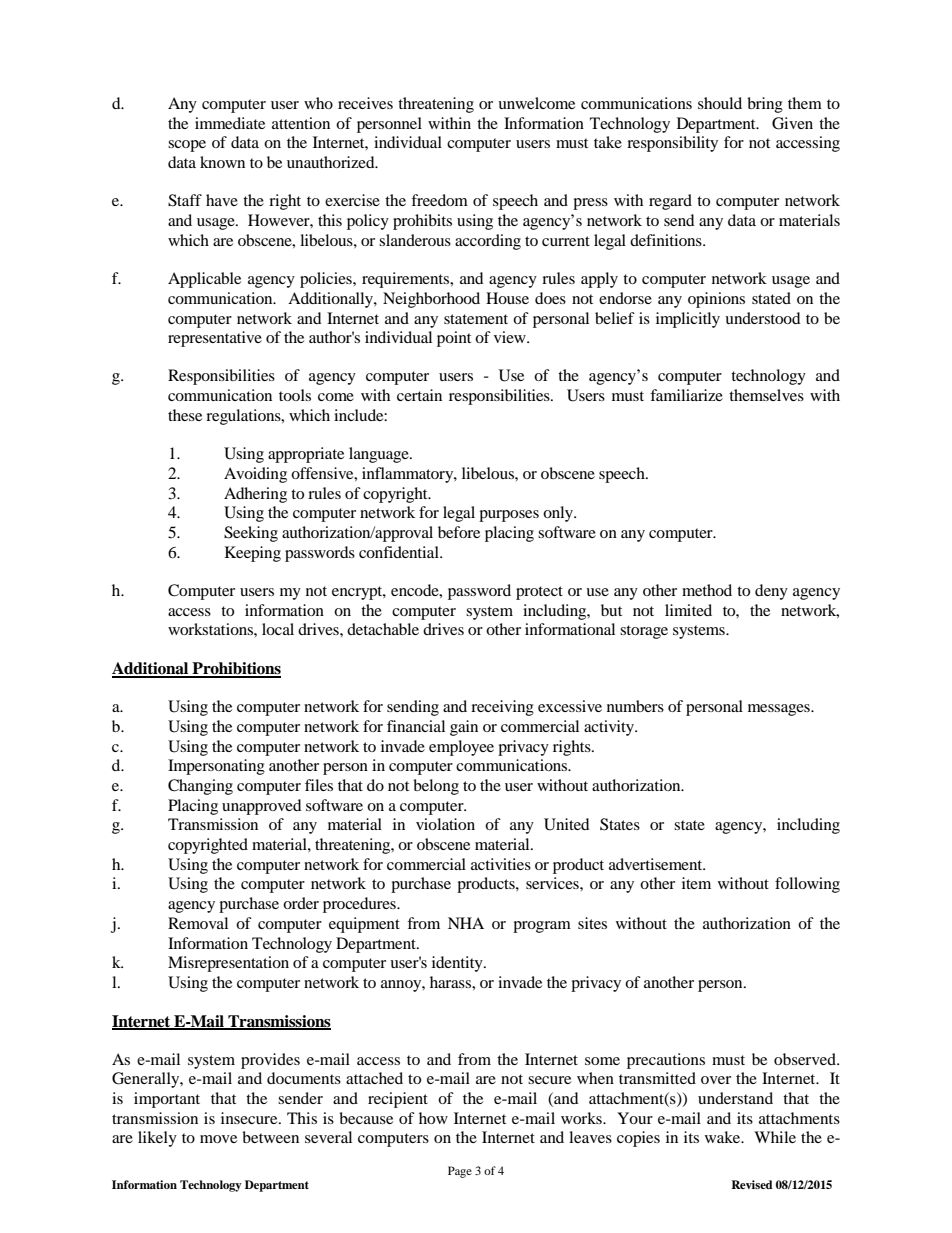  Describe the element at coordinates (445, 824) in the image. I see `violation` at that location.
